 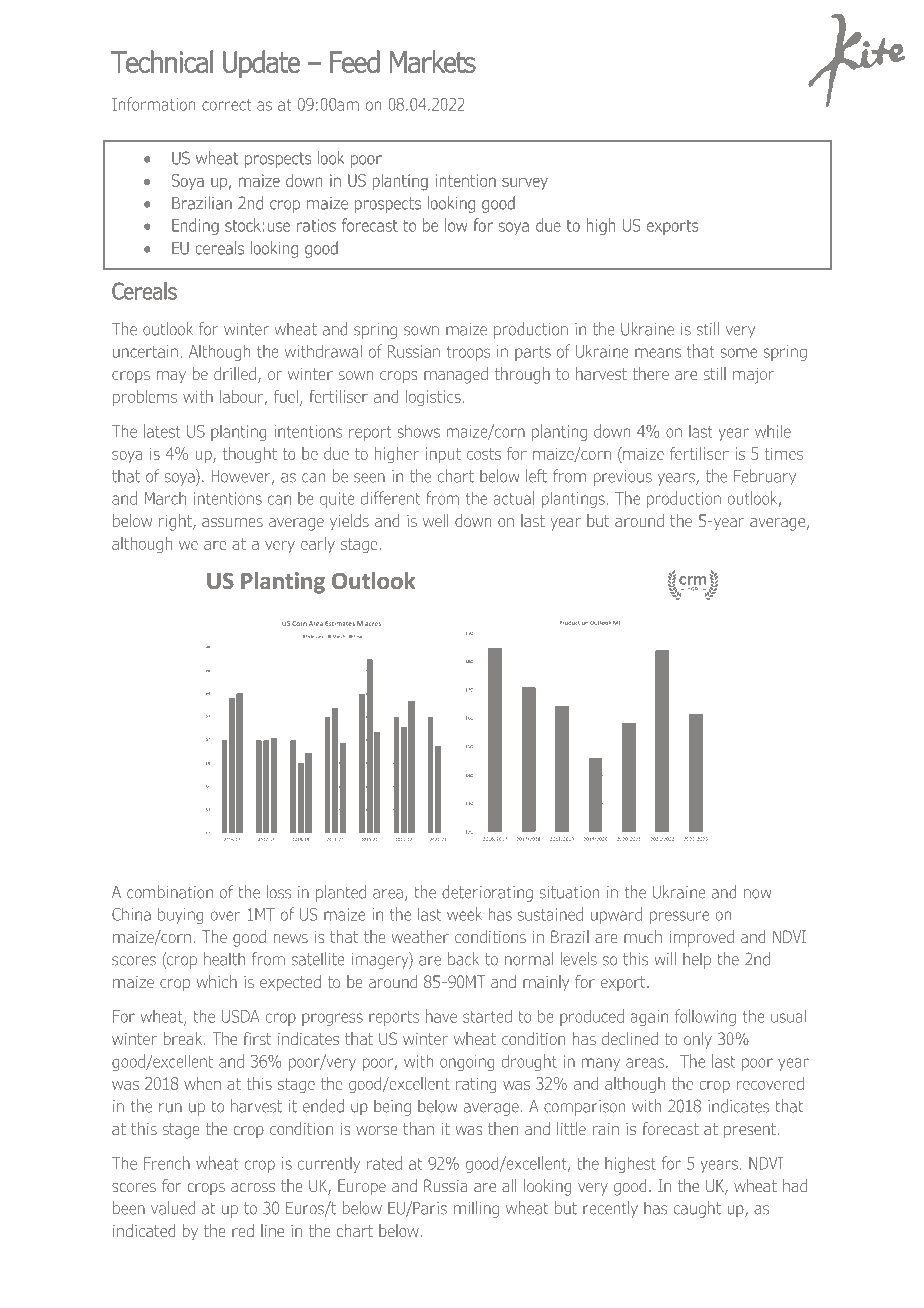 I want to click on survey, so click(x=525, y=184).
